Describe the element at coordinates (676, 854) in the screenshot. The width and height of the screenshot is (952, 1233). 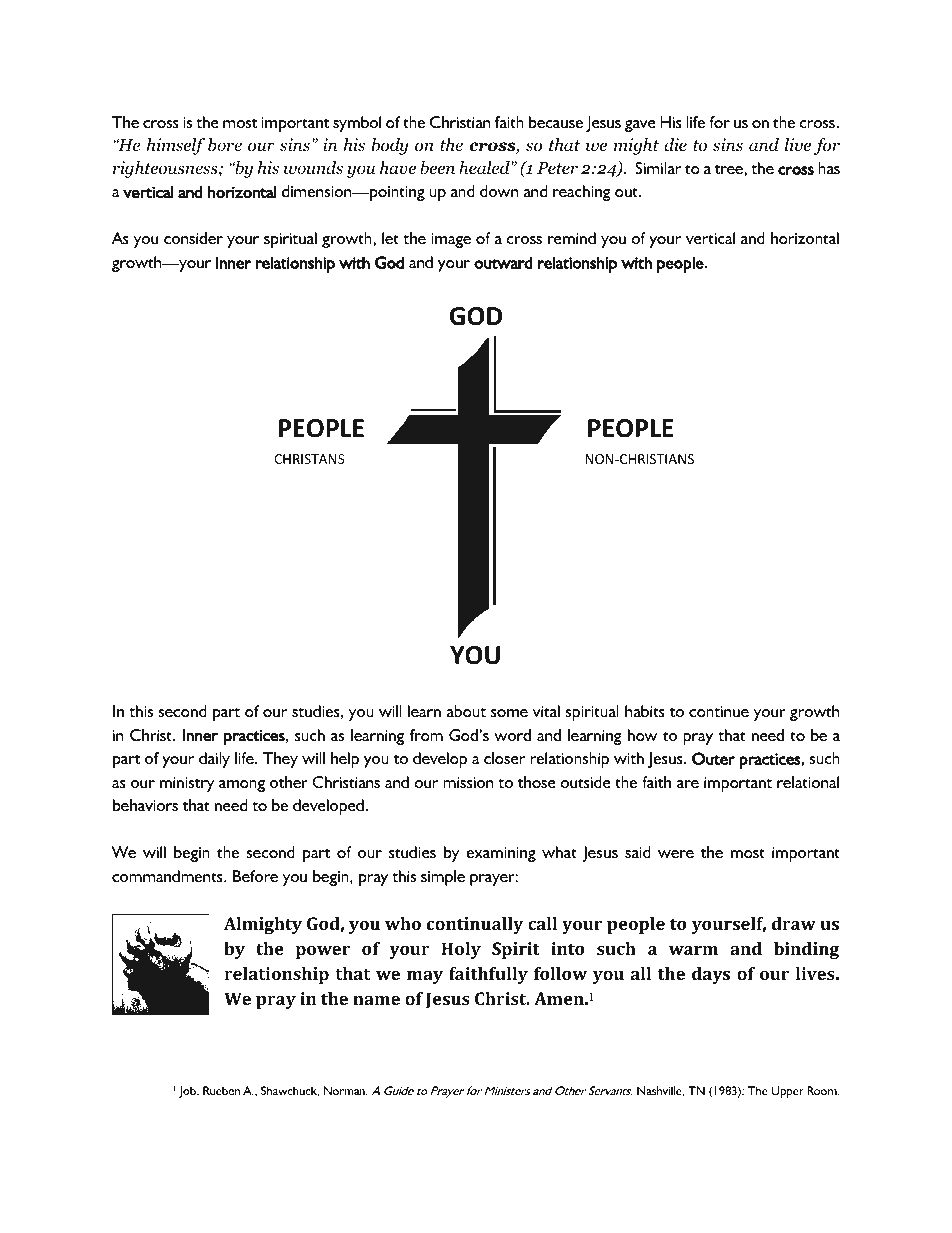
I see `were` at that location.
